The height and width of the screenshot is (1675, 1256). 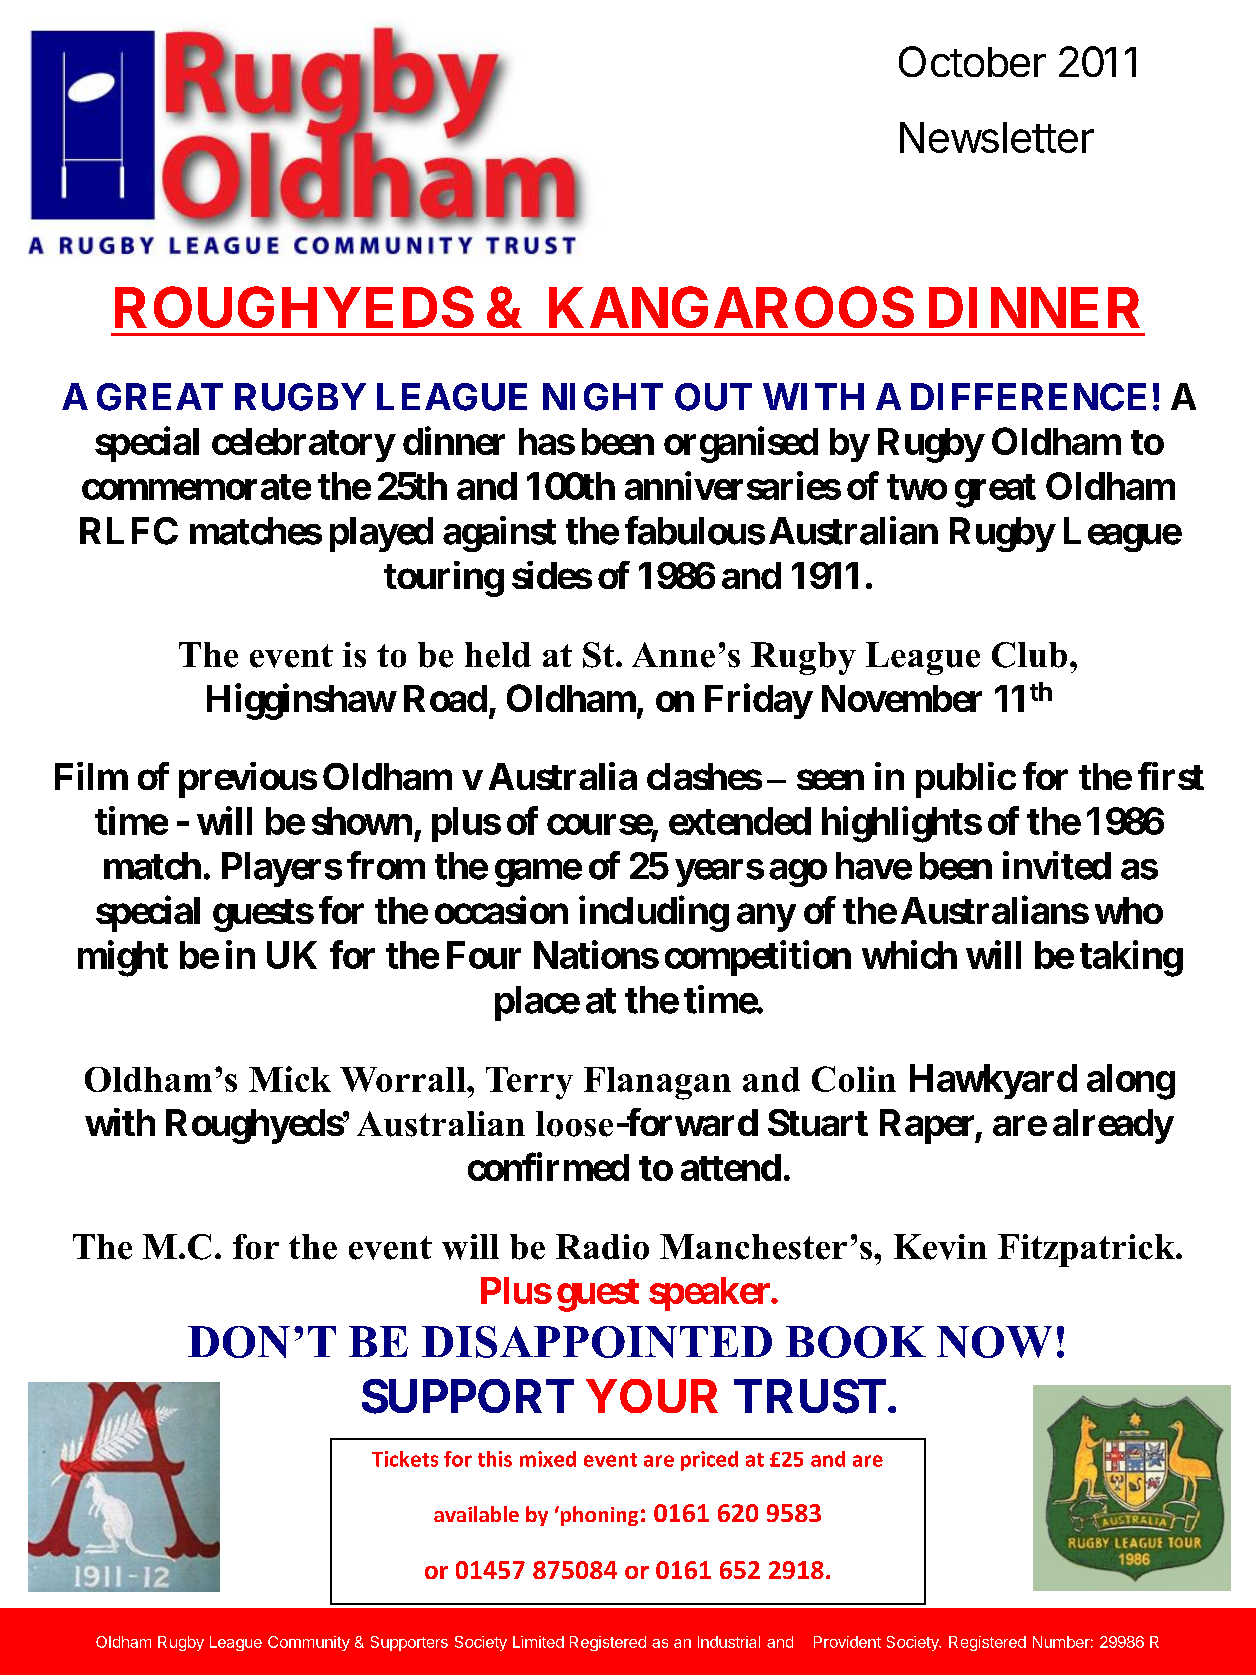 What do you see at coordinates (362, 821) in the screenshot?
I see `shown` at bounding box center [362, 821].
